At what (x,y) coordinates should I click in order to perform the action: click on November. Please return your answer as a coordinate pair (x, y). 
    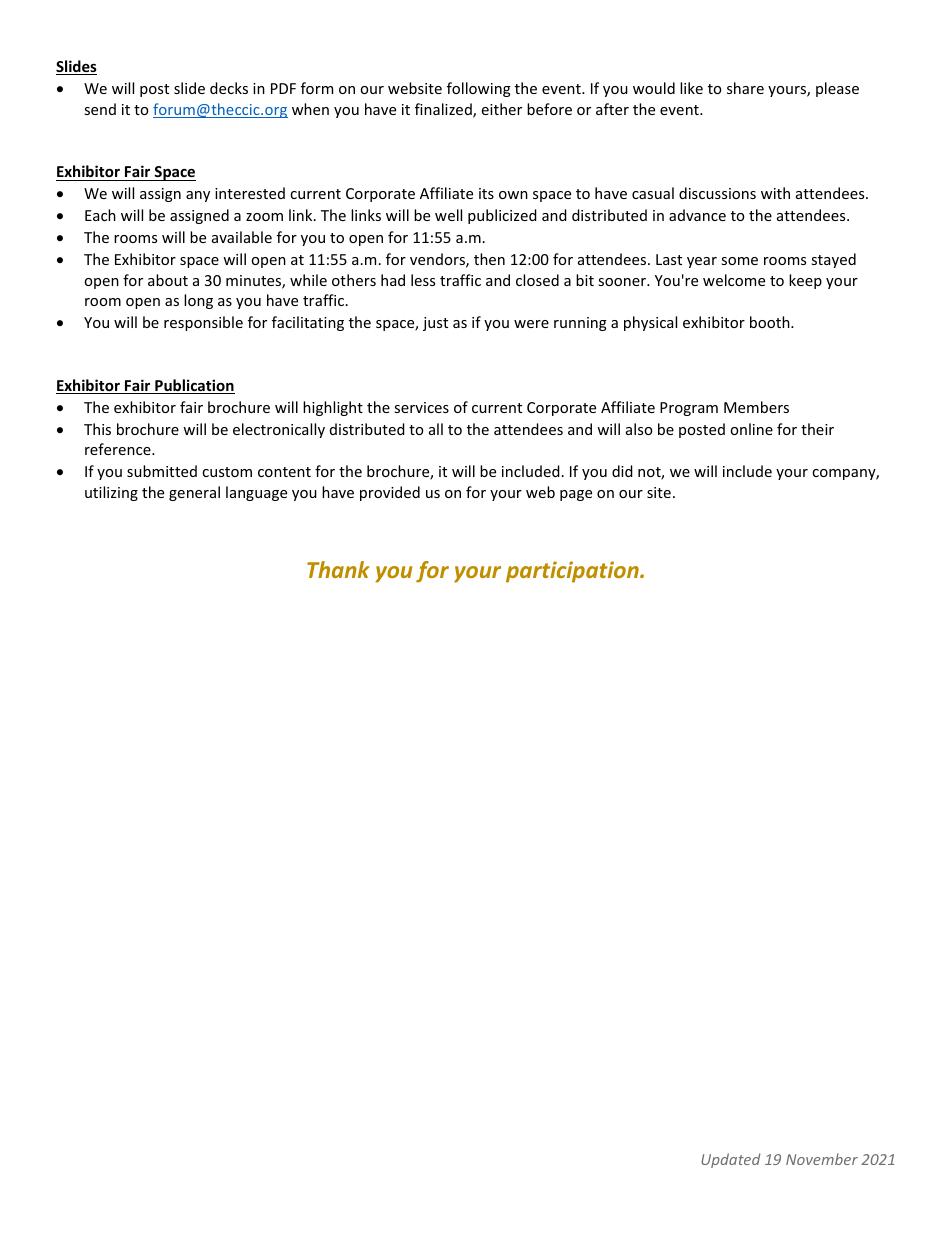
    Looking at the image, I should click on (822, 1159).
